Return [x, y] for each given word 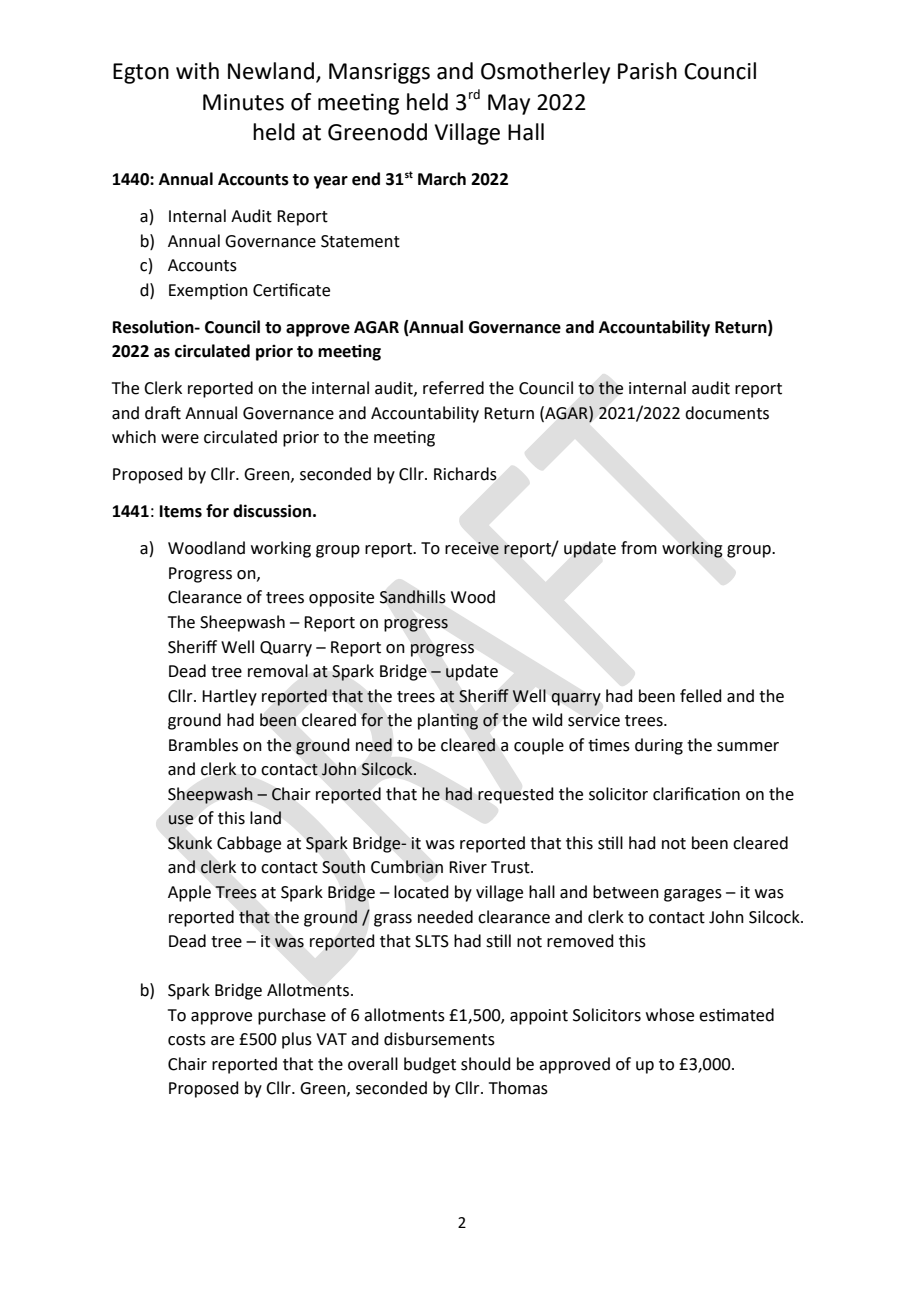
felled [701, 696]
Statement [360, 241]
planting [448, 721]
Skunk [190, 843]
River [468, 867]
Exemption [208, 292]
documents [727, 413]
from [639, 548]
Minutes [243, 102]
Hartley [229, 697]
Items [181, 511]
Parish [647, 71]
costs [187, 1040]
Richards [465, 474]
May [509, 104]
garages [693, 895]
